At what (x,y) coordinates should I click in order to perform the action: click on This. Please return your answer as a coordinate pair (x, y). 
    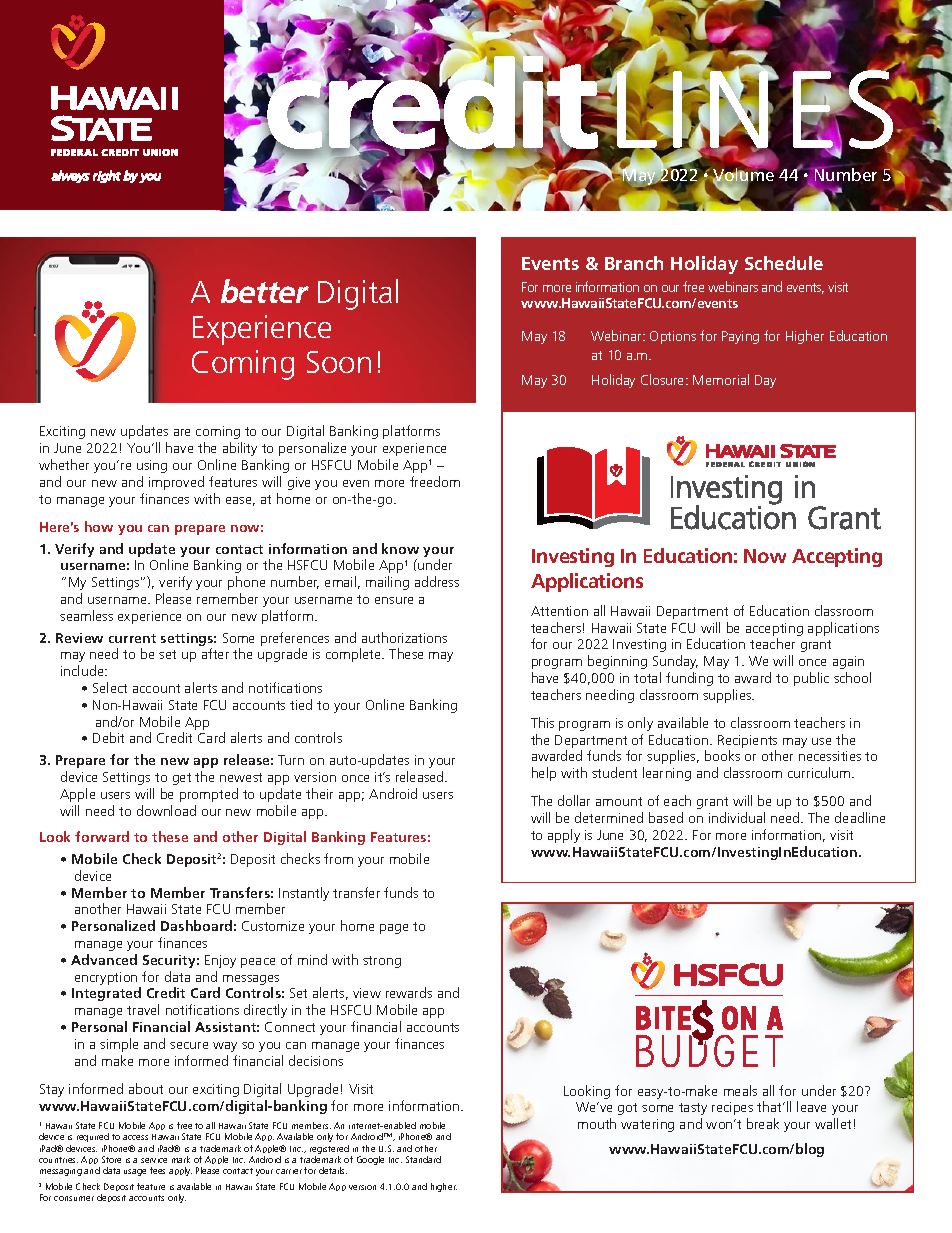
    Looking at the image, I should click on (542, 722).
